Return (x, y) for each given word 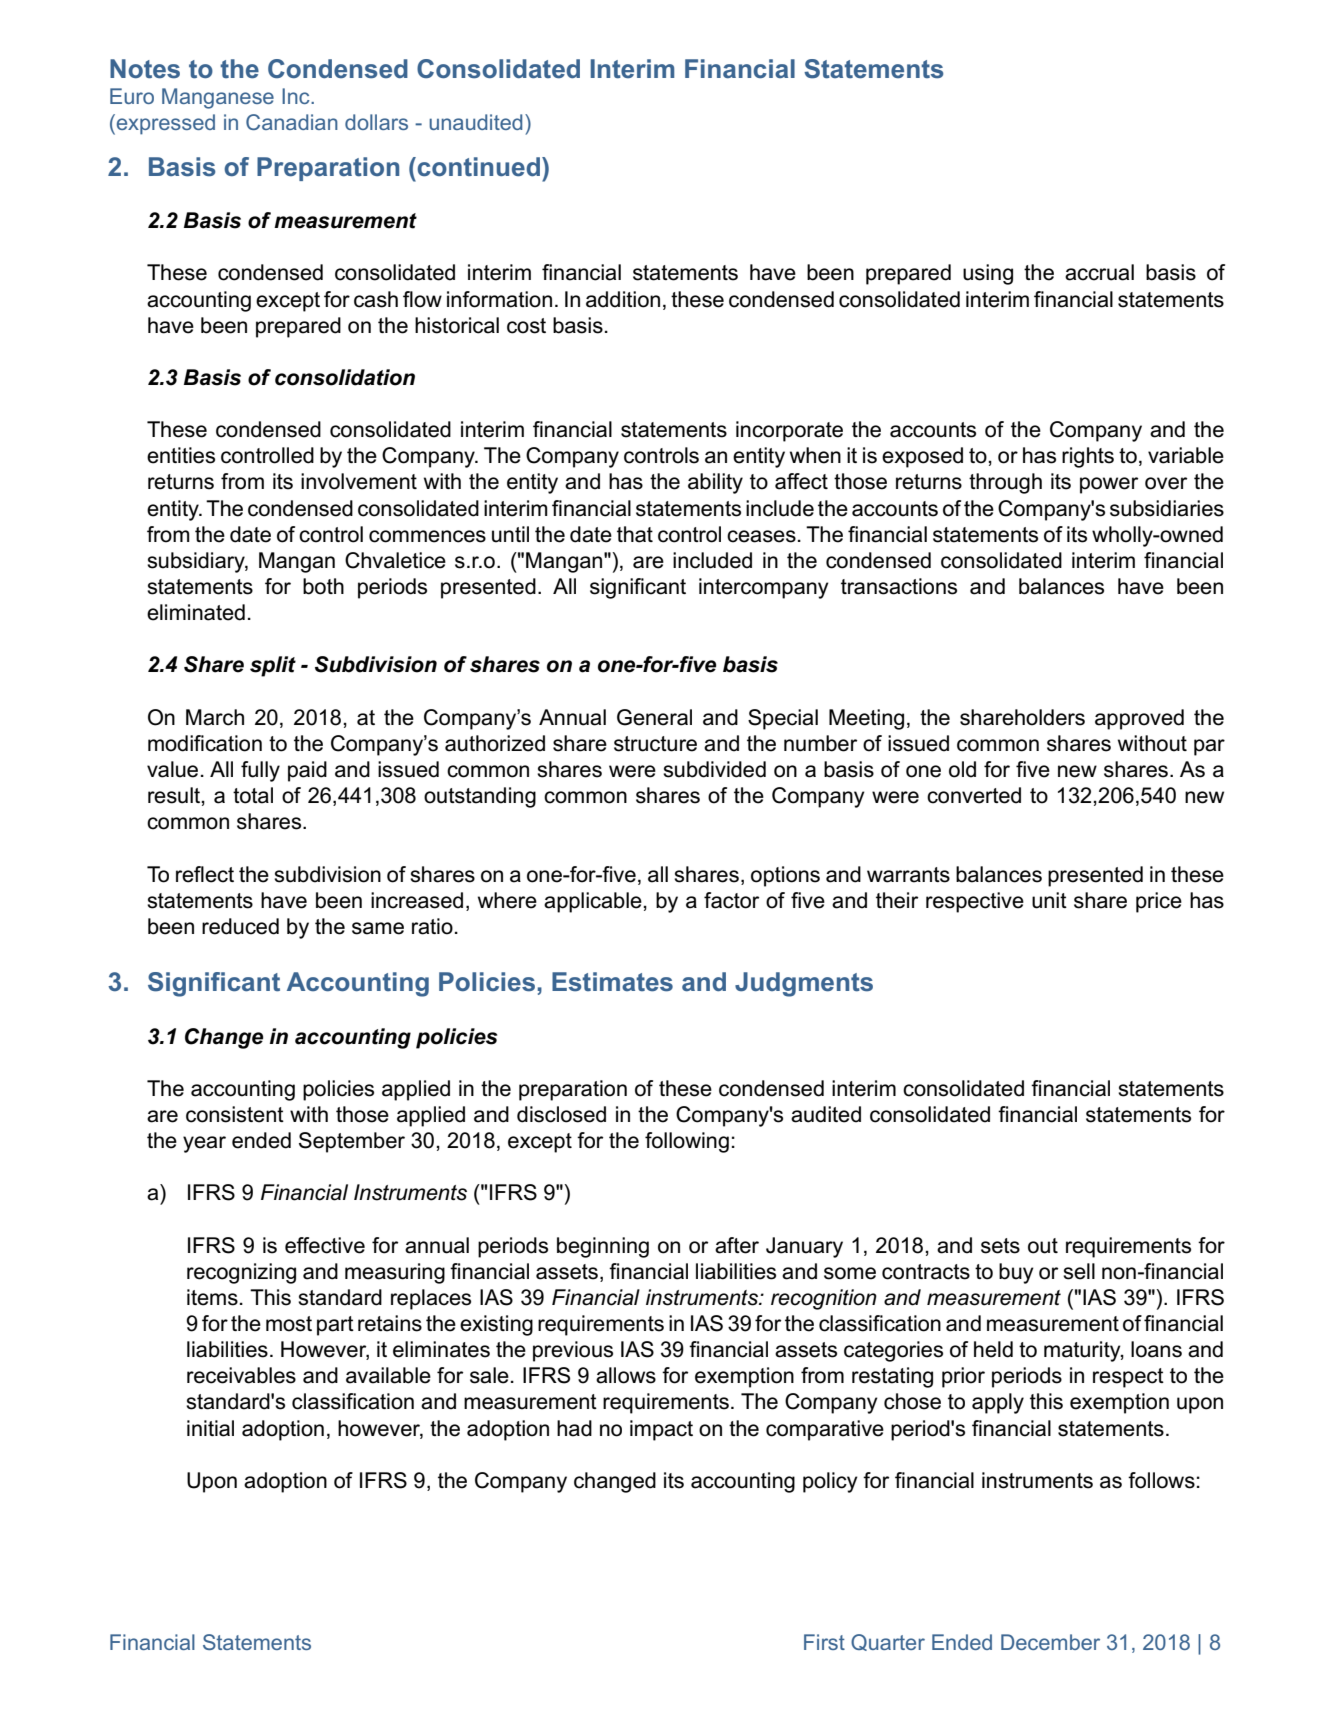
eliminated (196, 612)
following (687, 1142)
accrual (1099, 272)
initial (210, 1428)
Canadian (292, 122)
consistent (235, 1114)
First (824, 1642)
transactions (899, 586)
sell (1079, 1271)
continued (478, 167)
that (635, 534)
